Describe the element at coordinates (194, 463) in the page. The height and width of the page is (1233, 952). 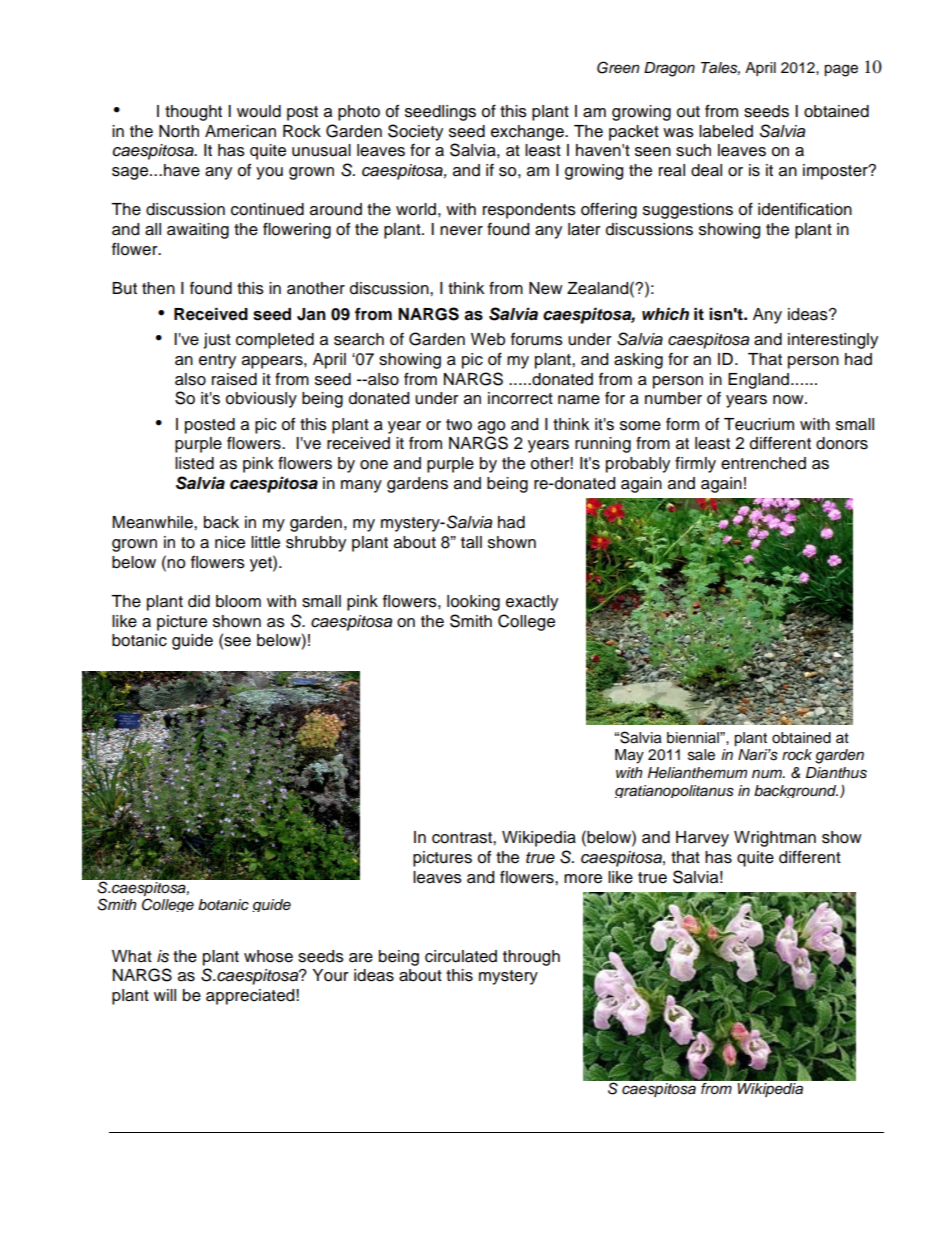
I see `listed` at that location.
